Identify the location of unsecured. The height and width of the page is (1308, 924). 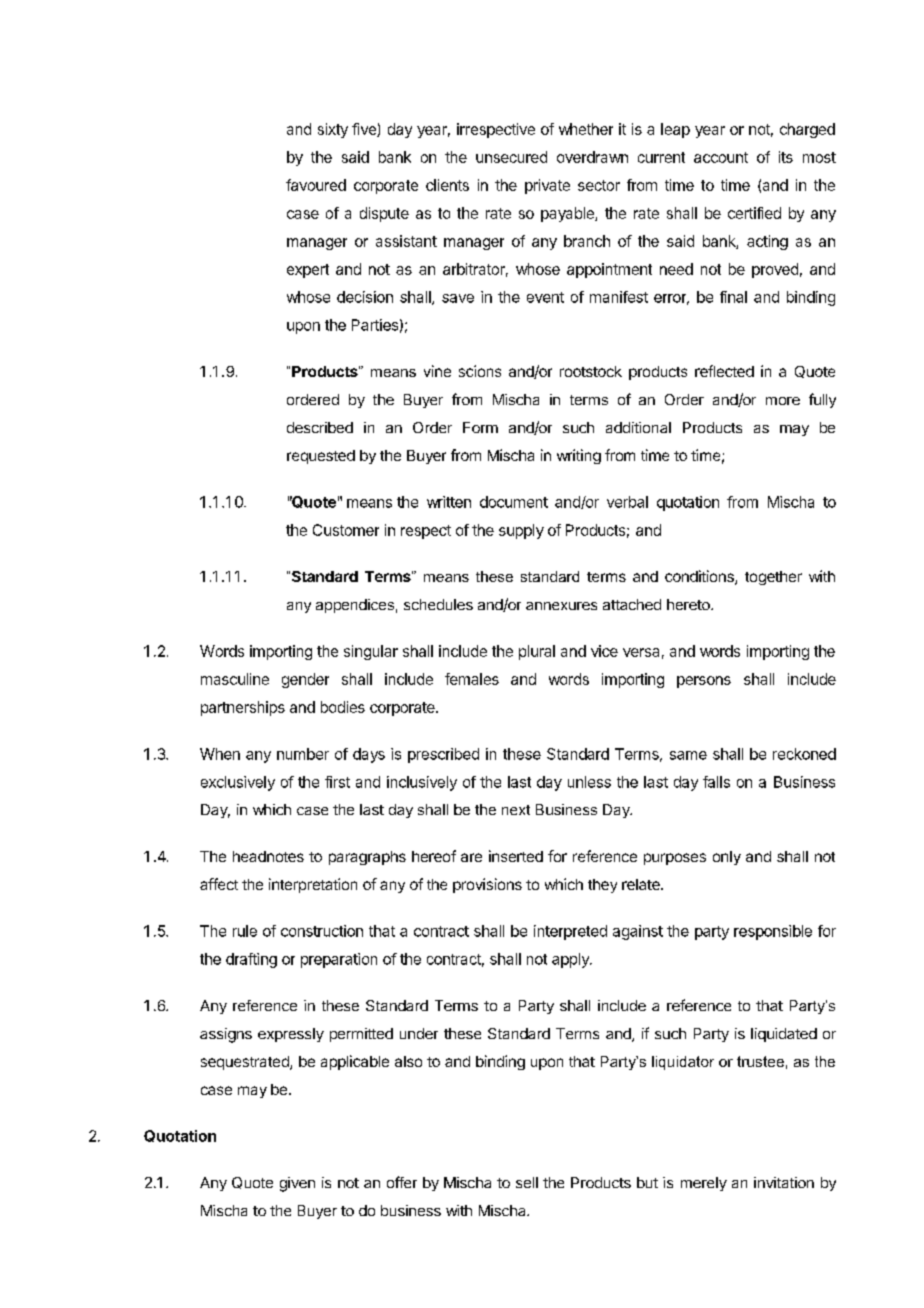
(511, 157).
